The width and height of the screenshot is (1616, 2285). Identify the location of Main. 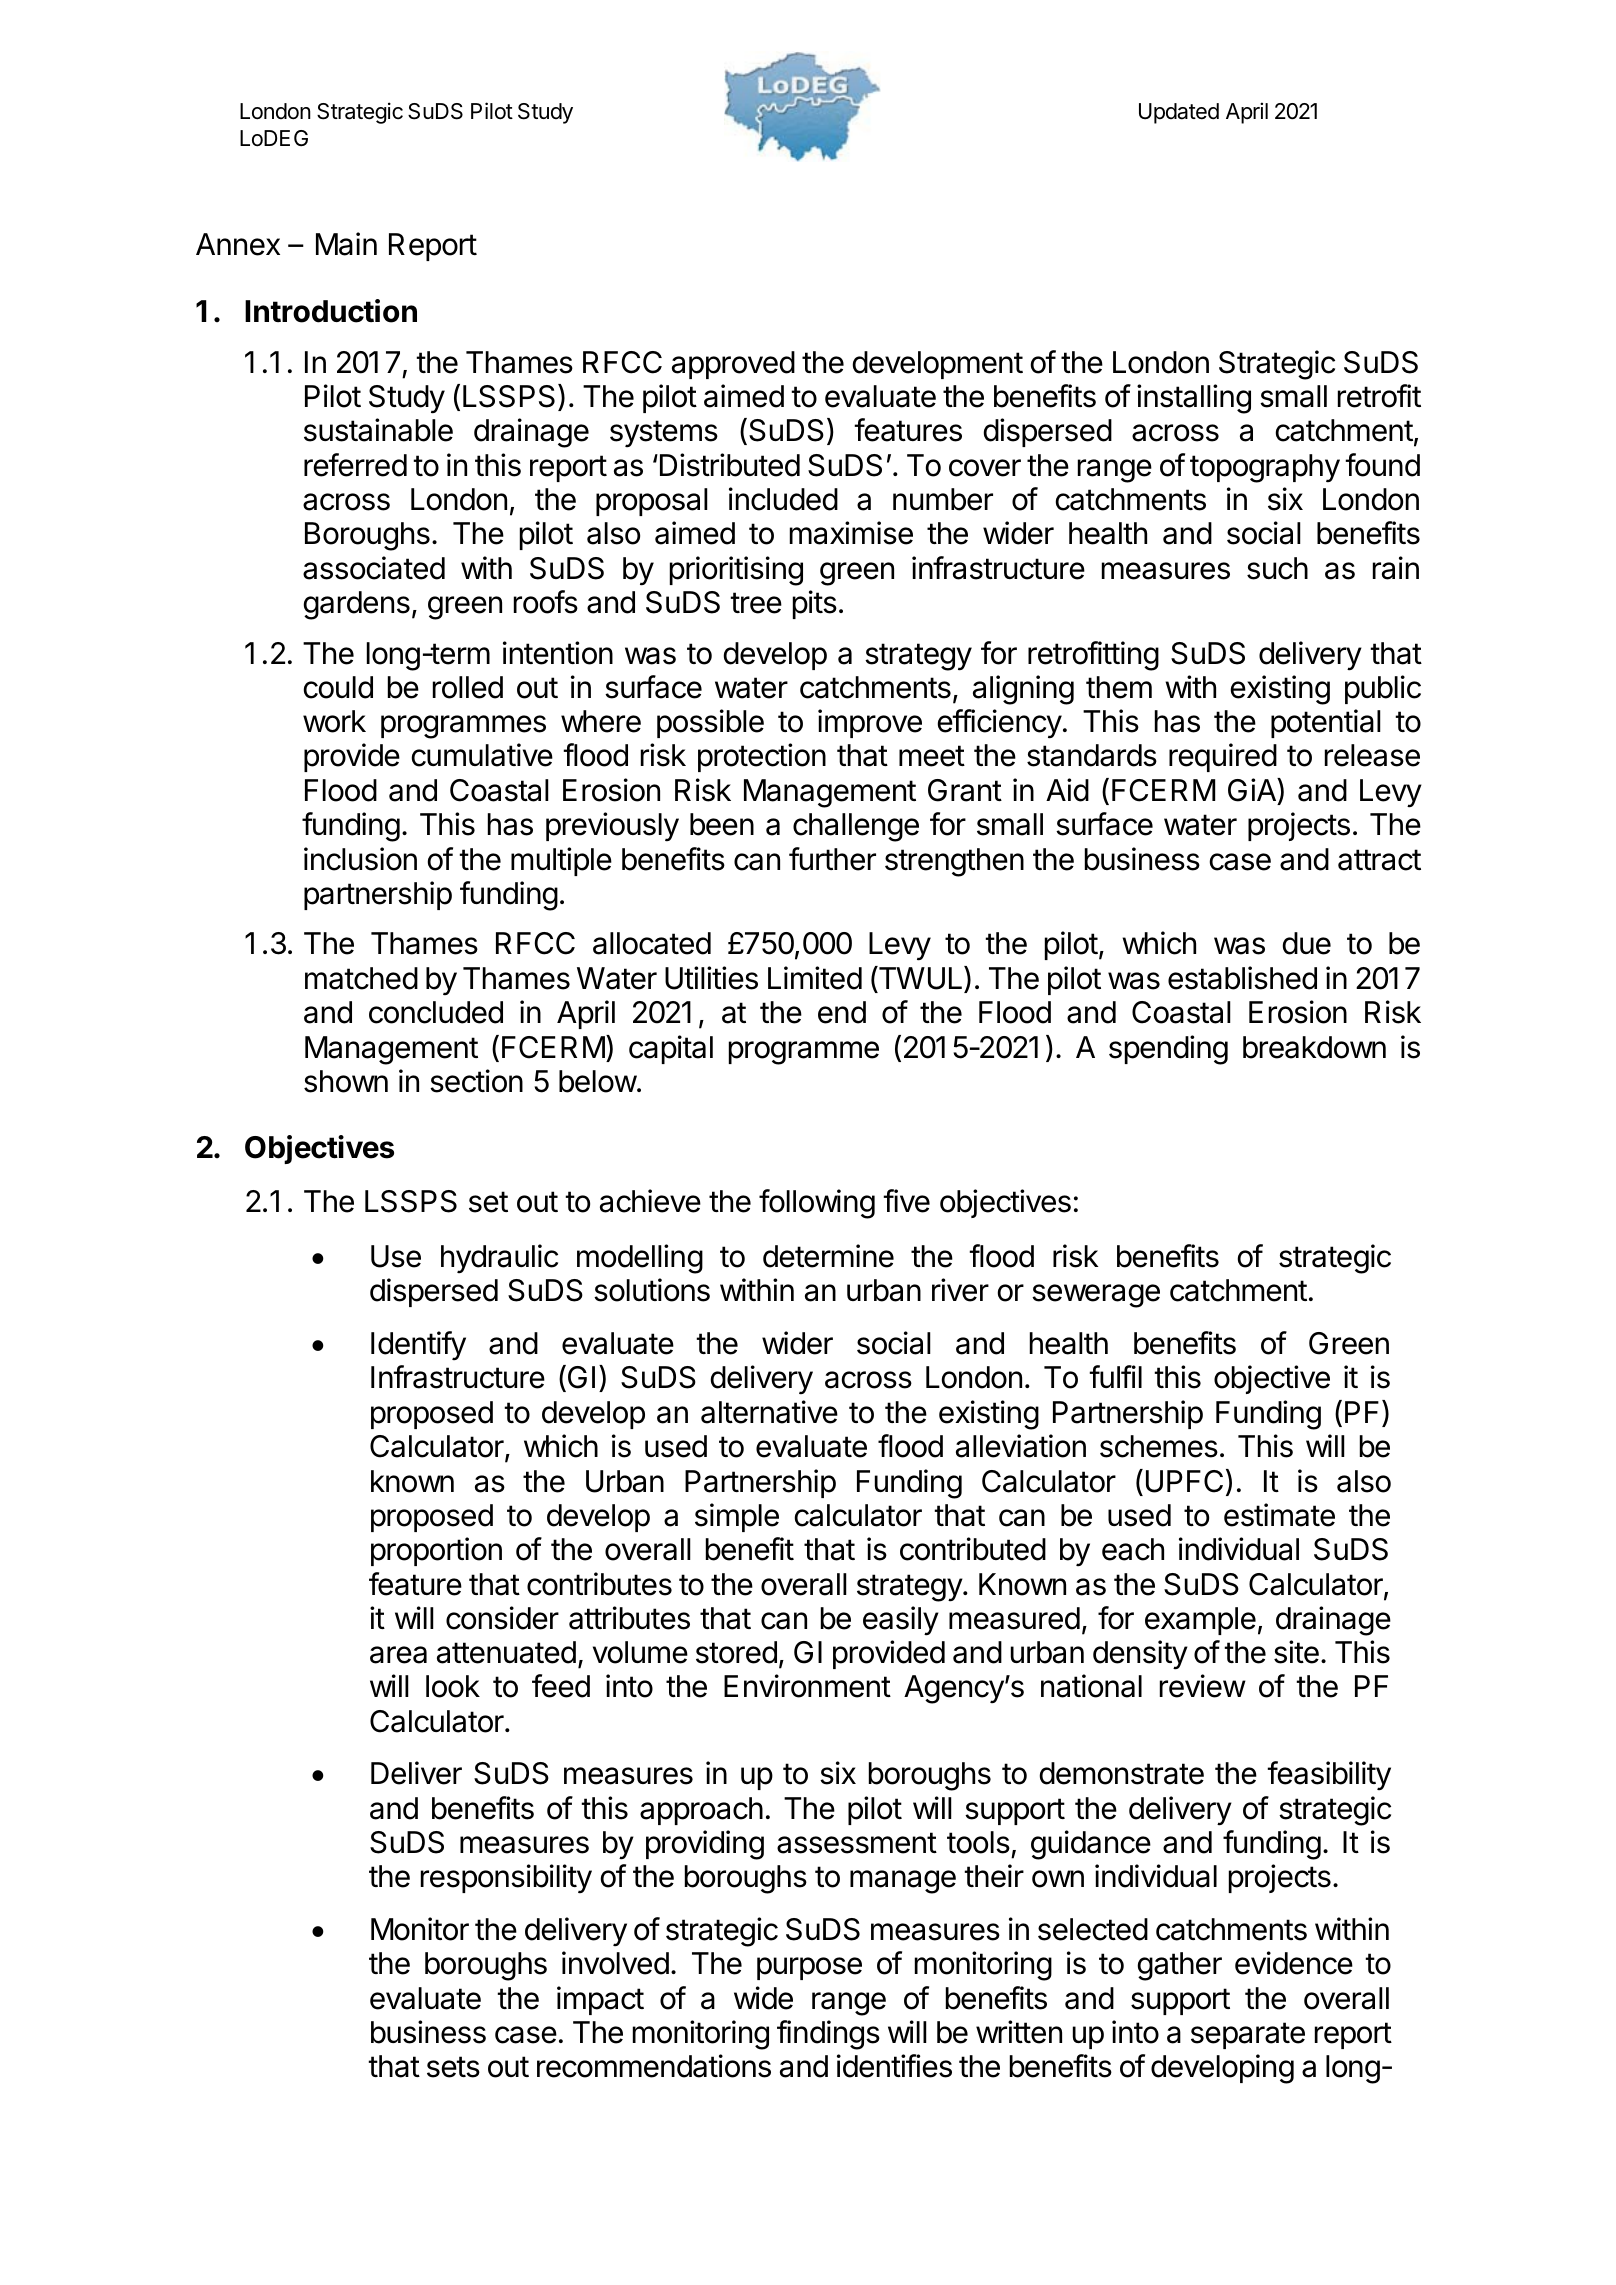
(346, 244).
